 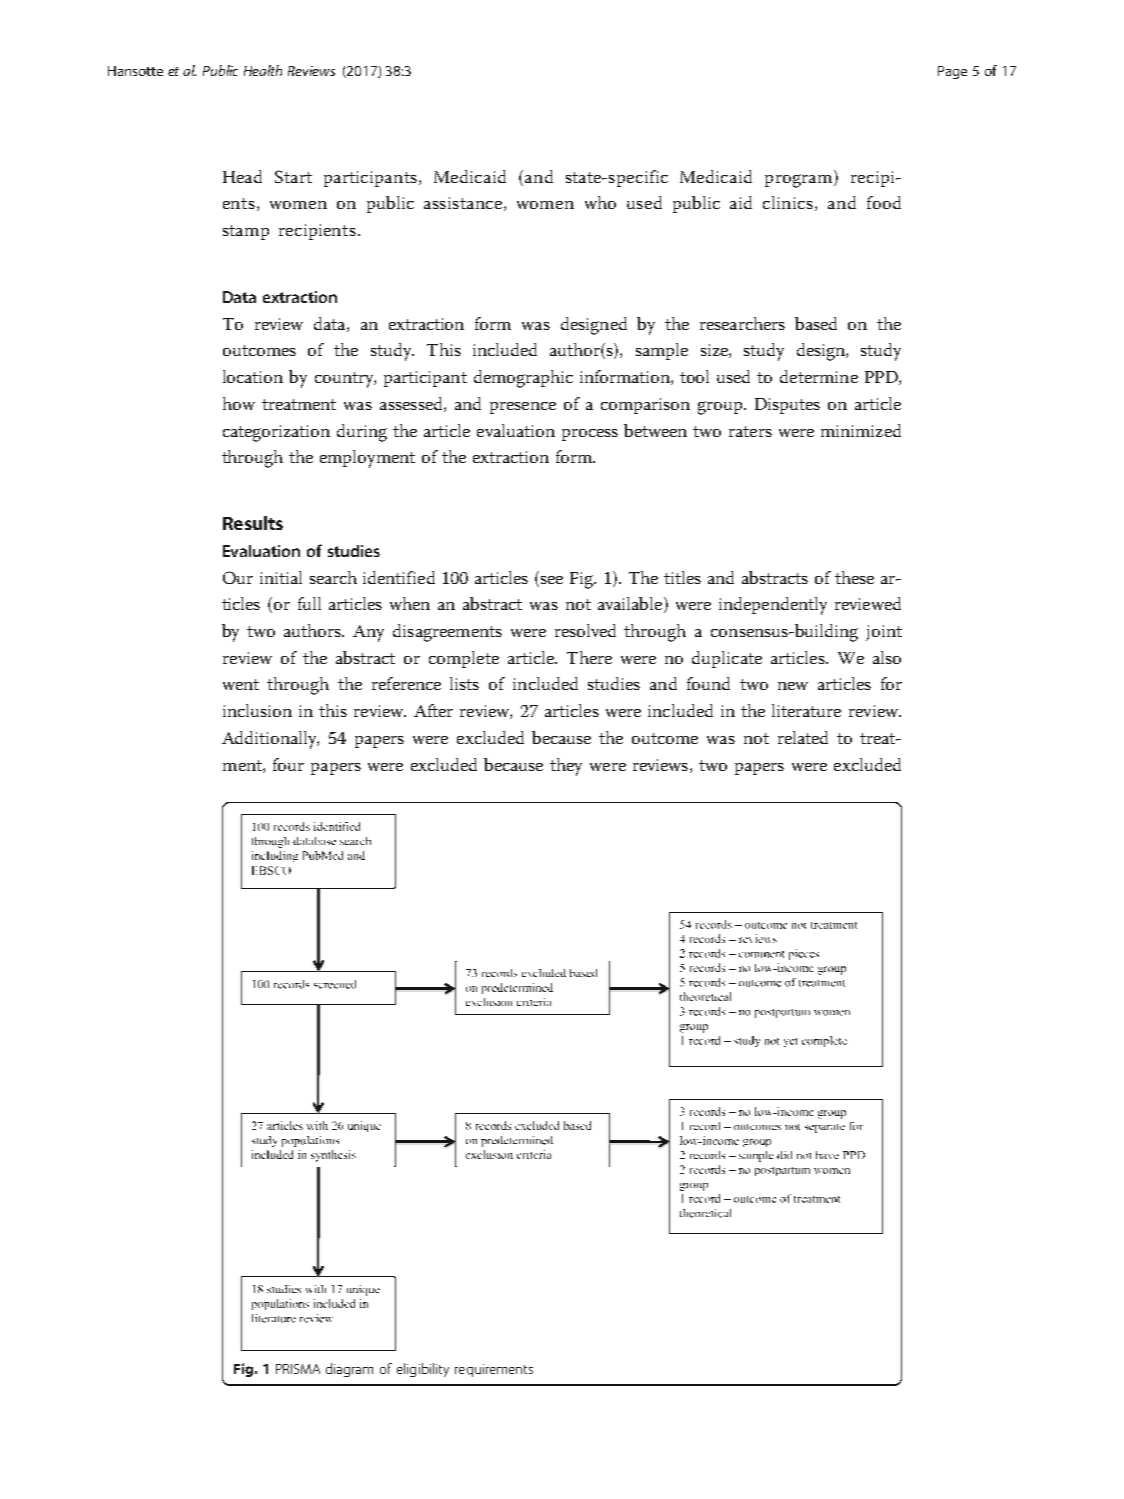 What do you see at coordinates (803, 737) in the screenshot?
I see `related` at bounding box center [803, 737].
